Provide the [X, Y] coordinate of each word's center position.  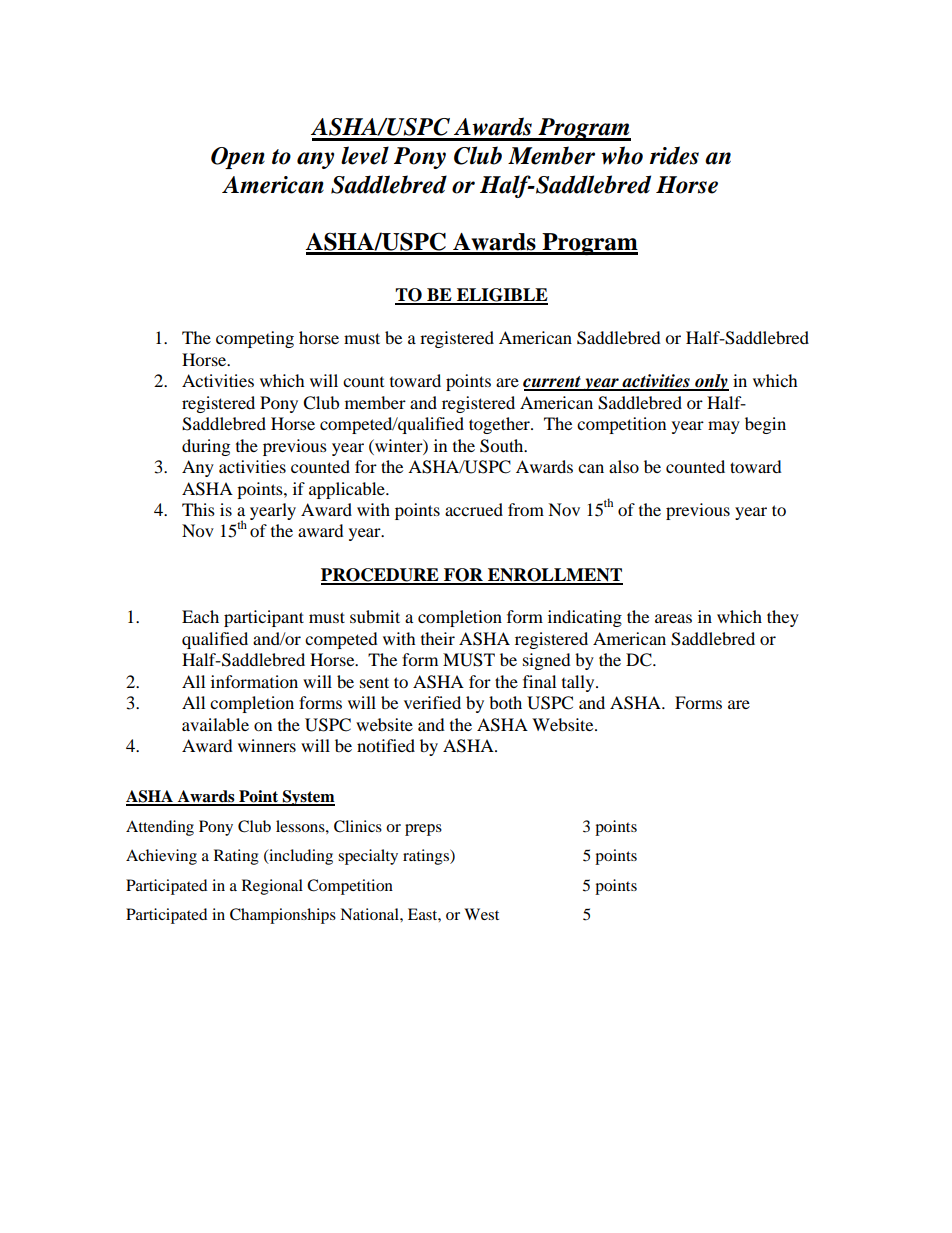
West [481, 914]
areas [673, 618]
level [365, 155]
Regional [272, 887]
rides [674, 155]
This [198, 509]
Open [238, 158]
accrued [474, 509]
